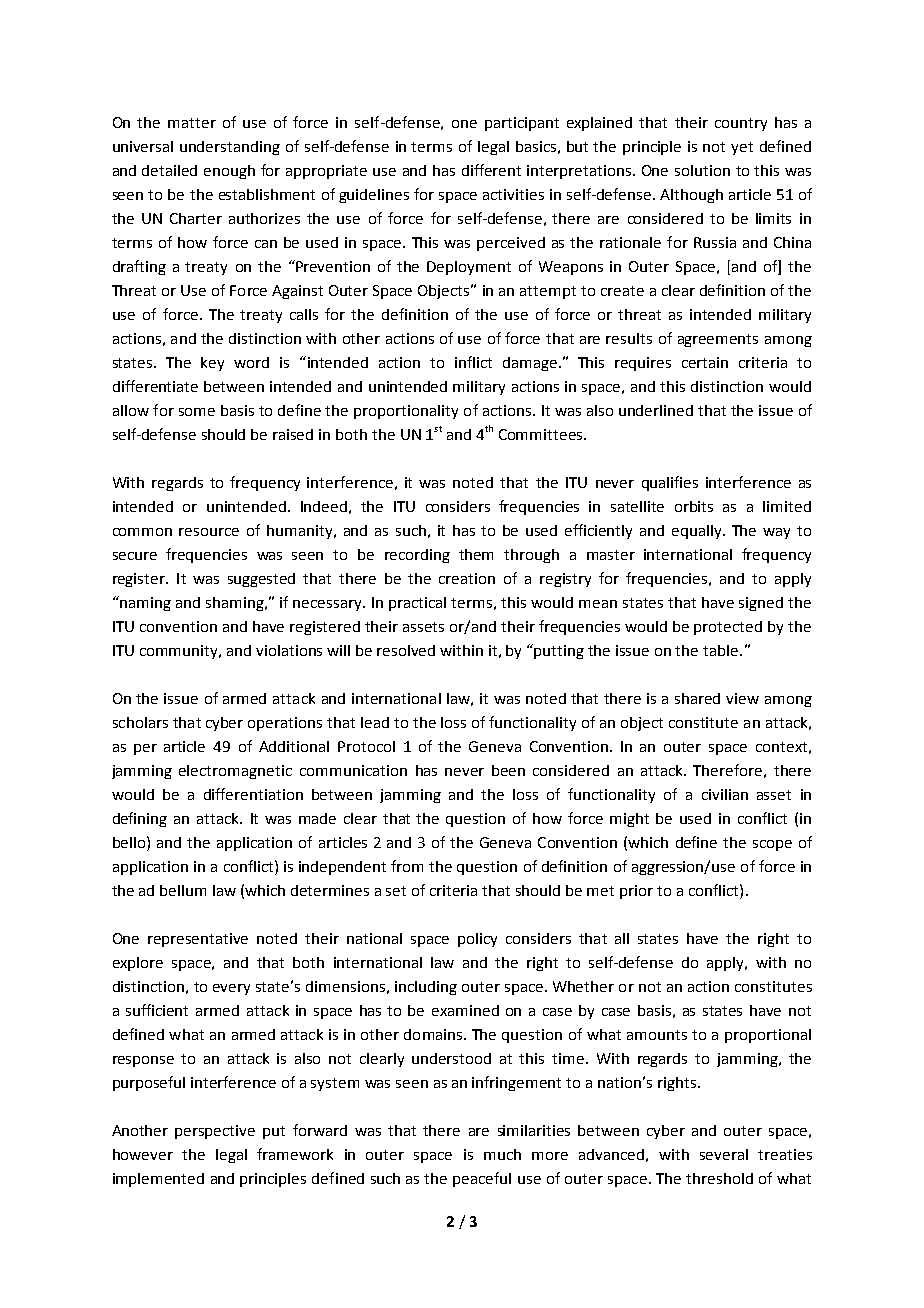 The height and width of the screenshot is (1308, 924). What do you see at coordinates (235, 772) in the screenshot?
I see `electromagnetic` at bounding box center [235, 772].
